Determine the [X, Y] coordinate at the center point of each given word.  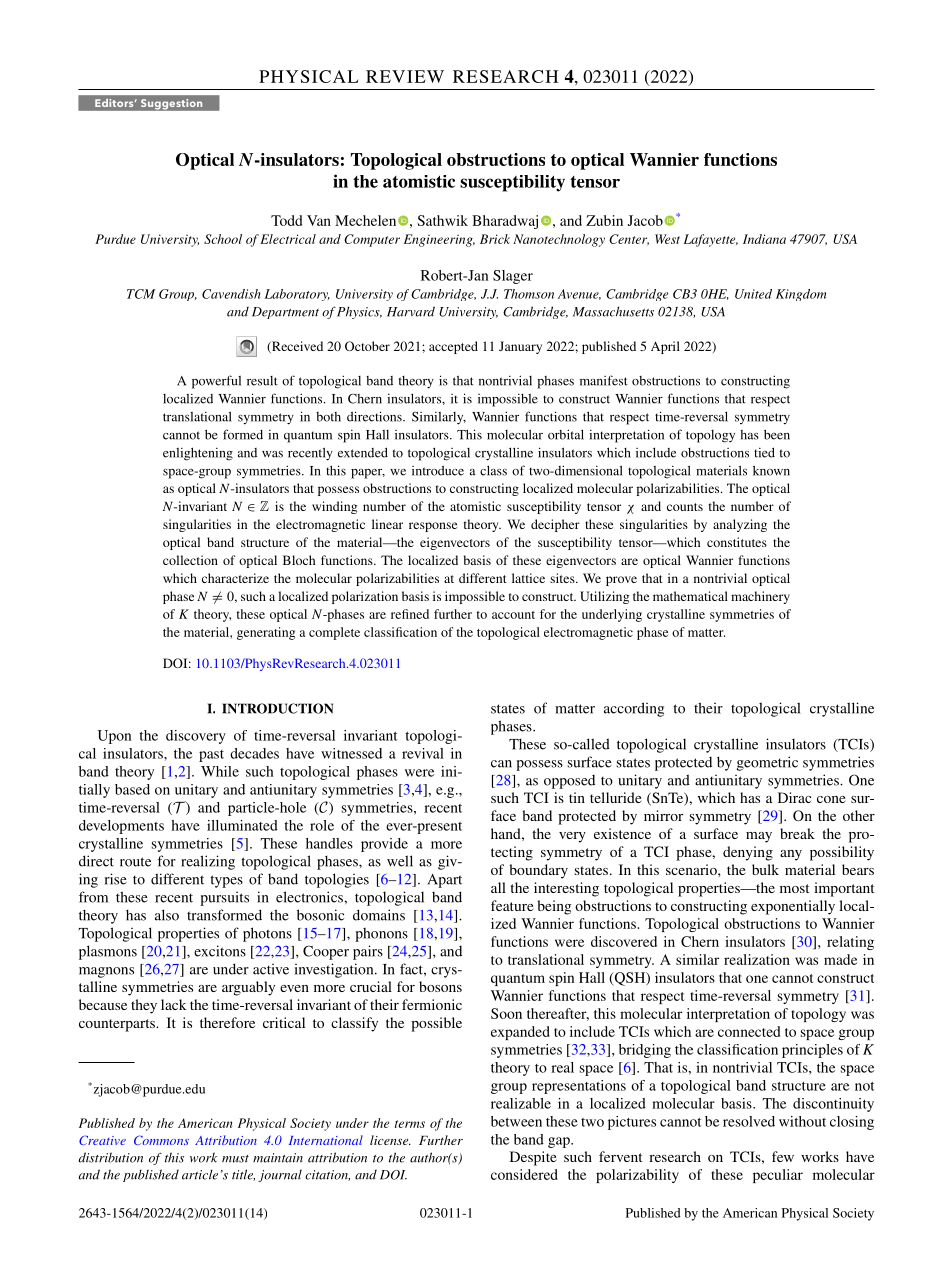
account [513, 615]
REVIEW [405, 76]
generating [266, 633]
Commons [161, 1140]
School [223, 239]
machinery [760, 597]
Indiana [764, 239]
